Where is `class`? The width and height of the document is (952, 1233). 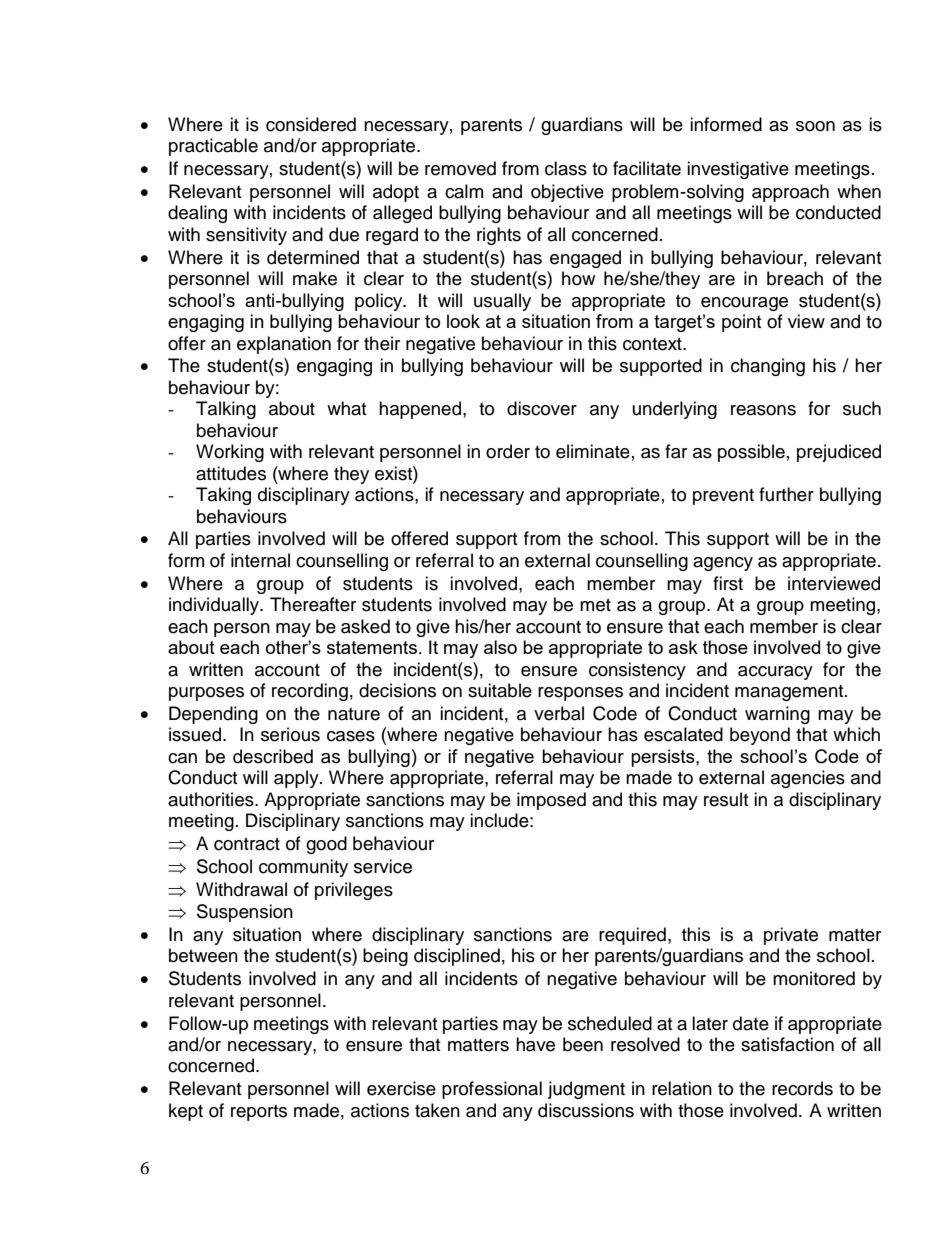
class is located at coordinates (566, 168).
